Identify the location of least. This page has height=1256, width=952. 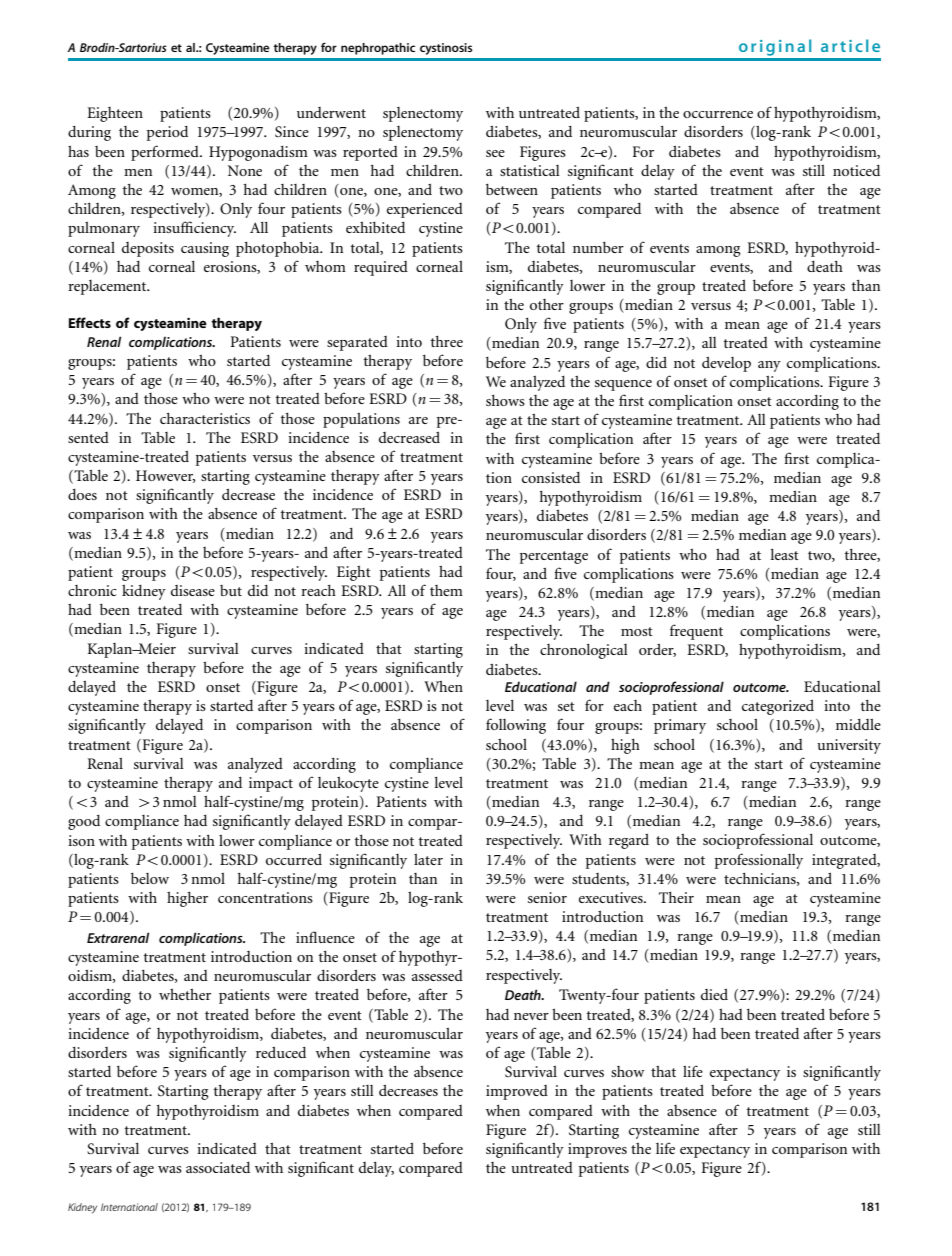
(784, 554).
